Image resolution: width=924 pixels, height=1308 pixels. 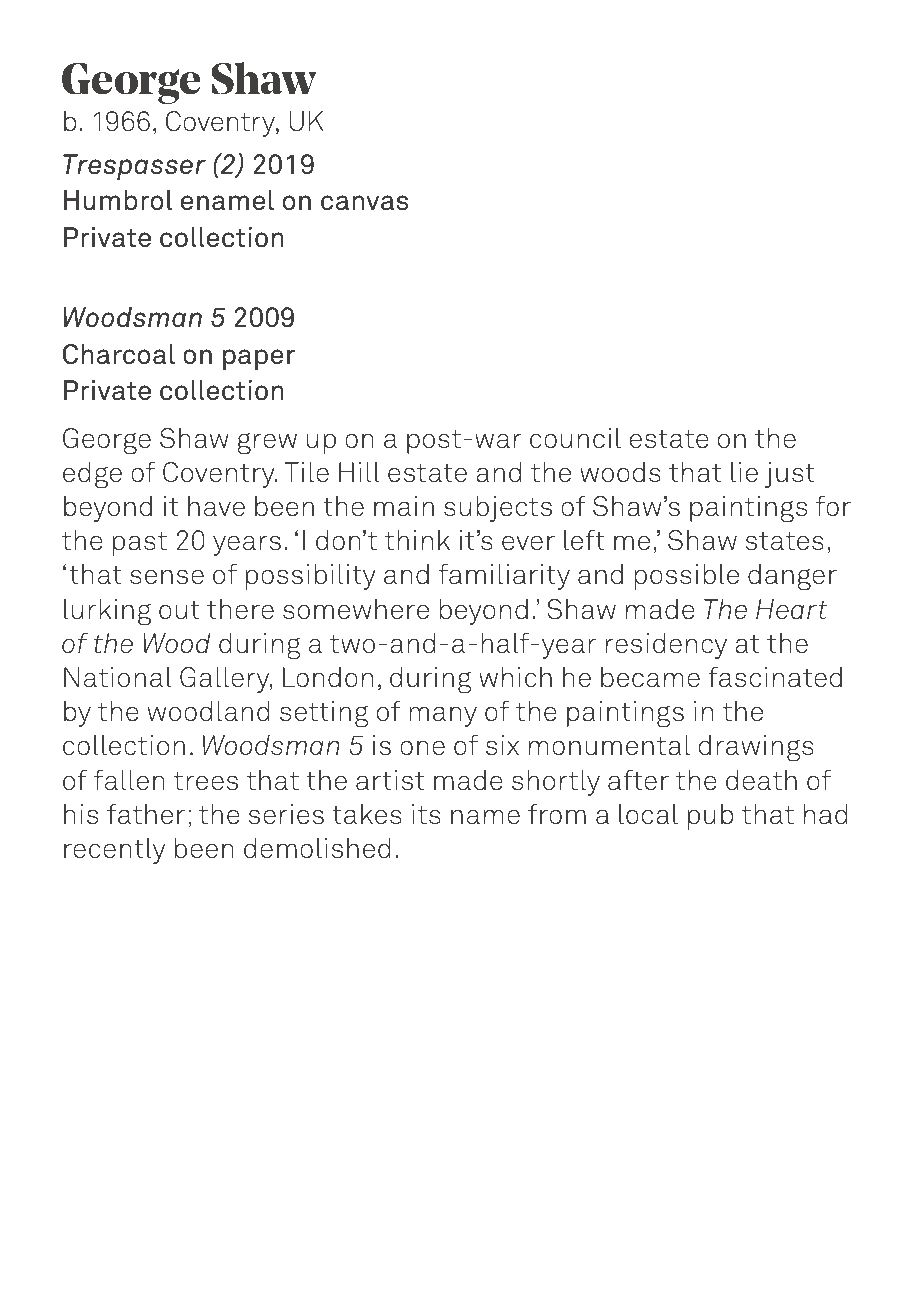 I want to click on states, so click(x=785, y=541).
